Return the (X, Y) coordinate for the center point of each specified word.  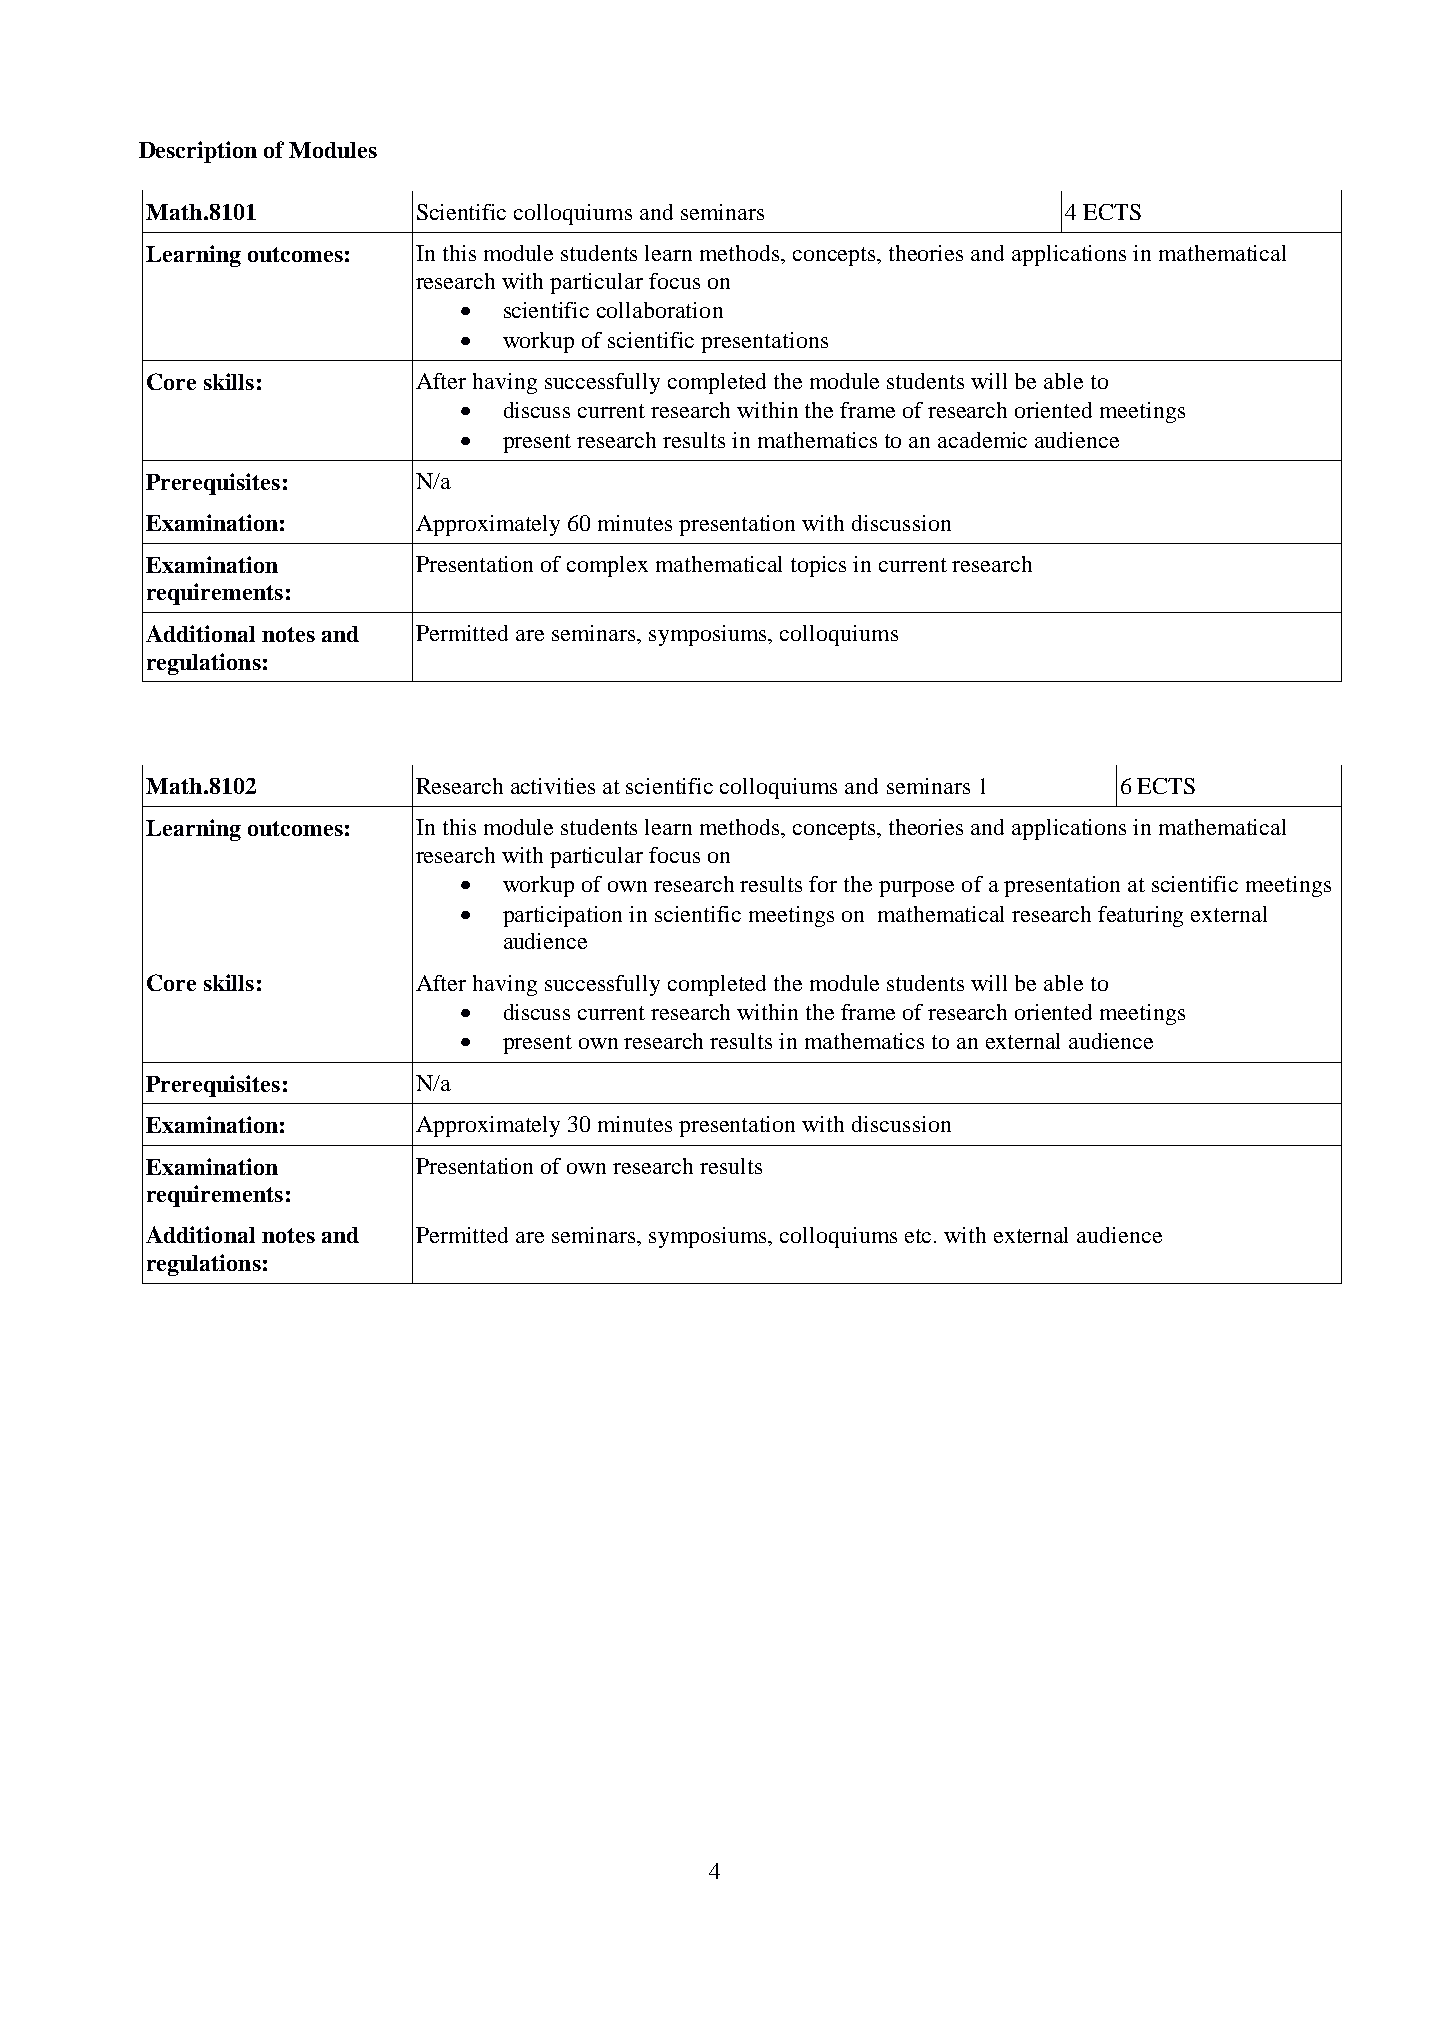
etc (920, 1236)
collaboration (660, 310)
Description (198, 152)
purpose (916, 889)
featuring (1140, 916)
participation (562, 916)
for (823, 884)
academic (982, 440)
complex (607, 566)
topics (818, 566)
